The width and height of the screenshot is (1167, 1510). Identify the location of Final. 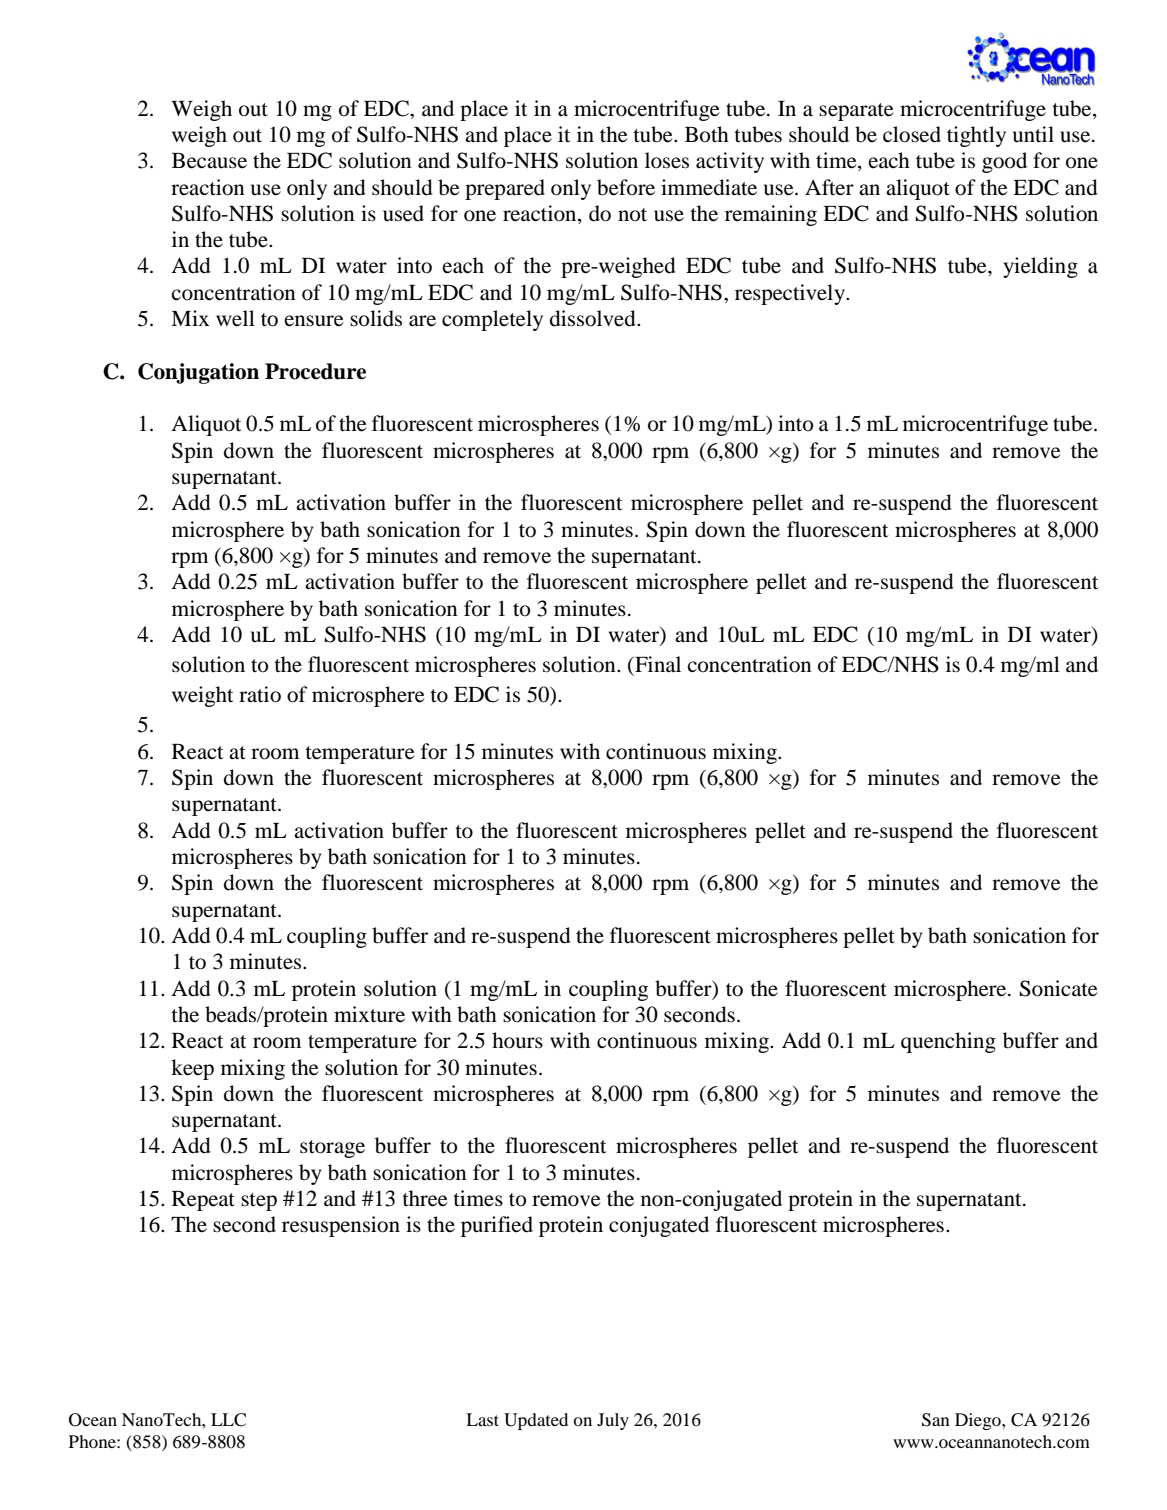
(657, 664).
